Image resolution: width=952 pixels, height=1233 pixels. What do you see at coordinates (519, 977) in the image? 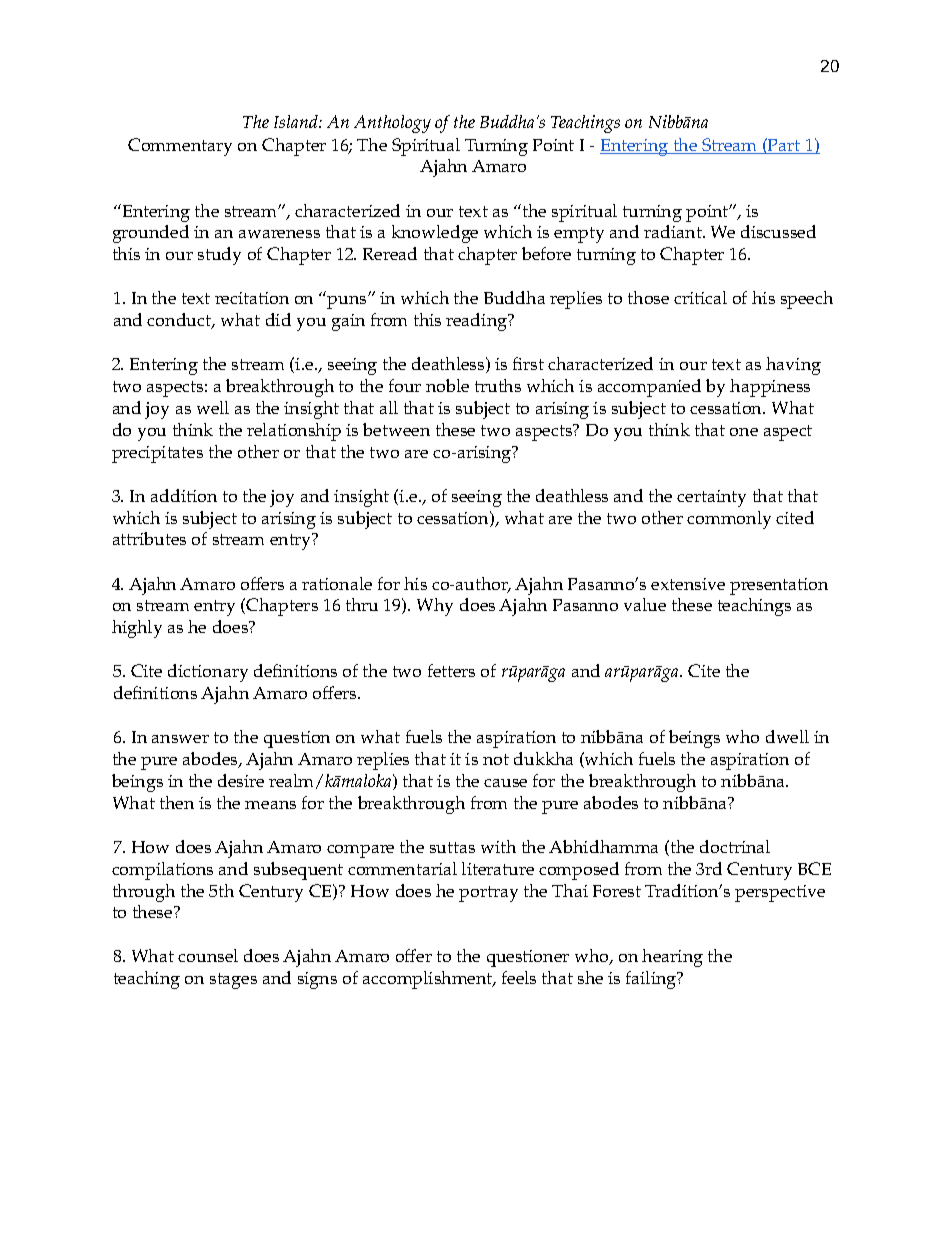
I see `feels` at bounding box center [519, 977].
